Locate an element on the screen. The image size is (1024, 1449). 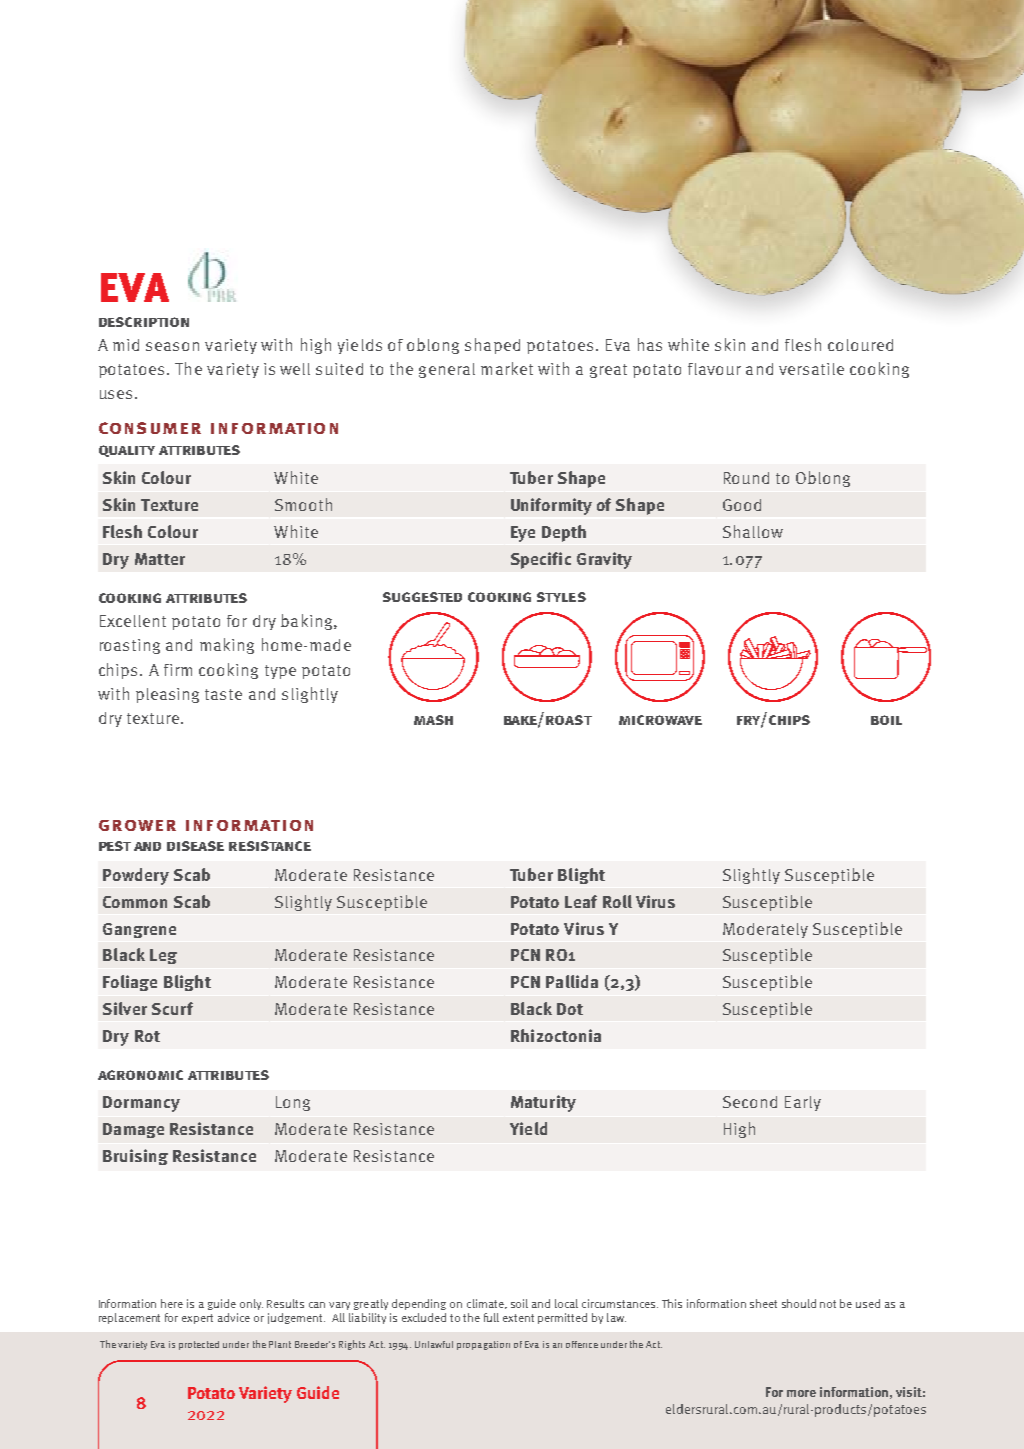
season is located at coordinates (172, 346).
